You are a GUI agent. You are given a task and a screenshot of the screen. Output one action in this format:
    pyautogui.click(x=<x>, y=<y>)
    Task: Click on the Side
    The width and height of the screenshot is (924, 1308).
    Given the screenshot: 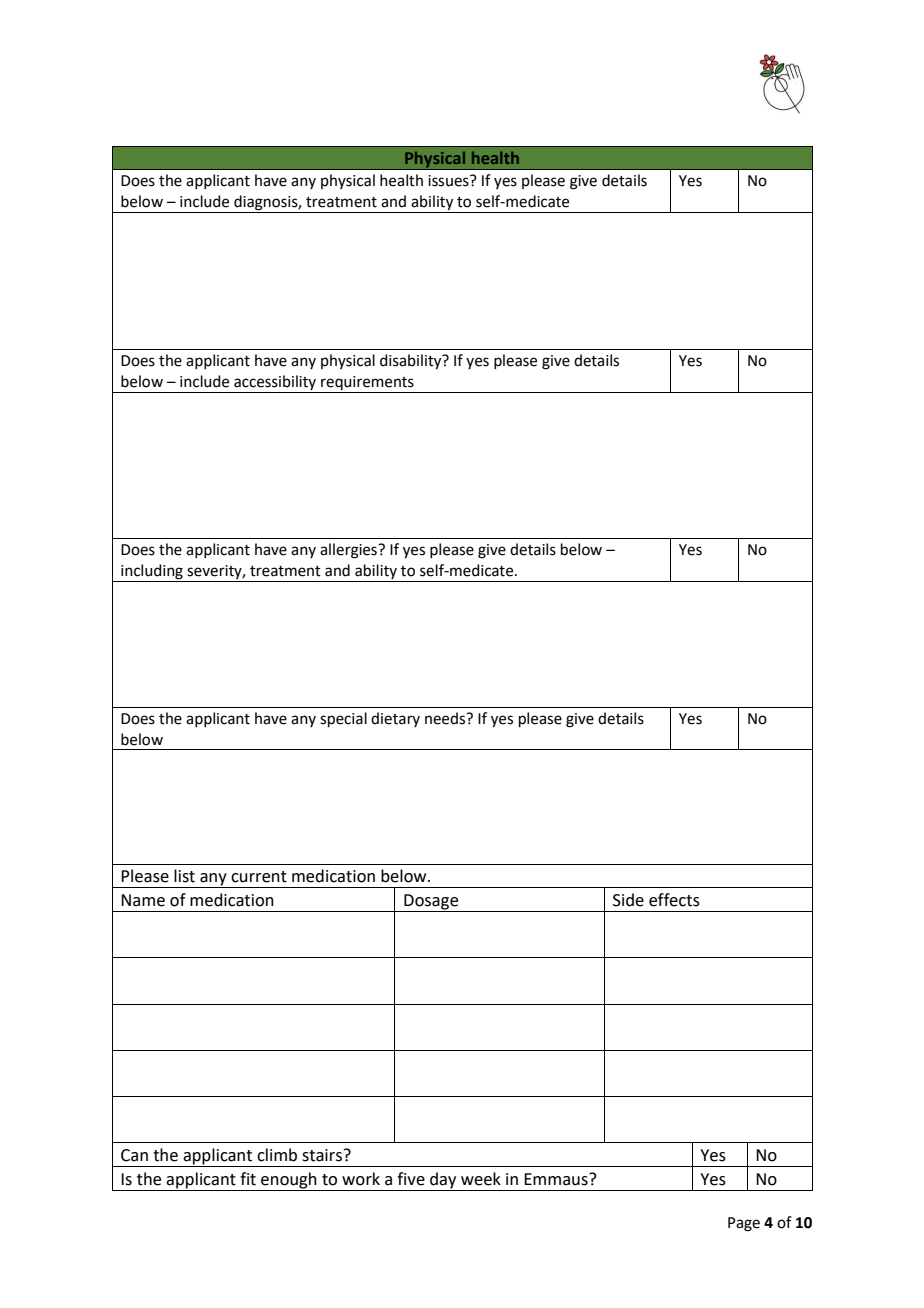 What is the action you would take?
    pyautogui.click(x=628, y=900)
